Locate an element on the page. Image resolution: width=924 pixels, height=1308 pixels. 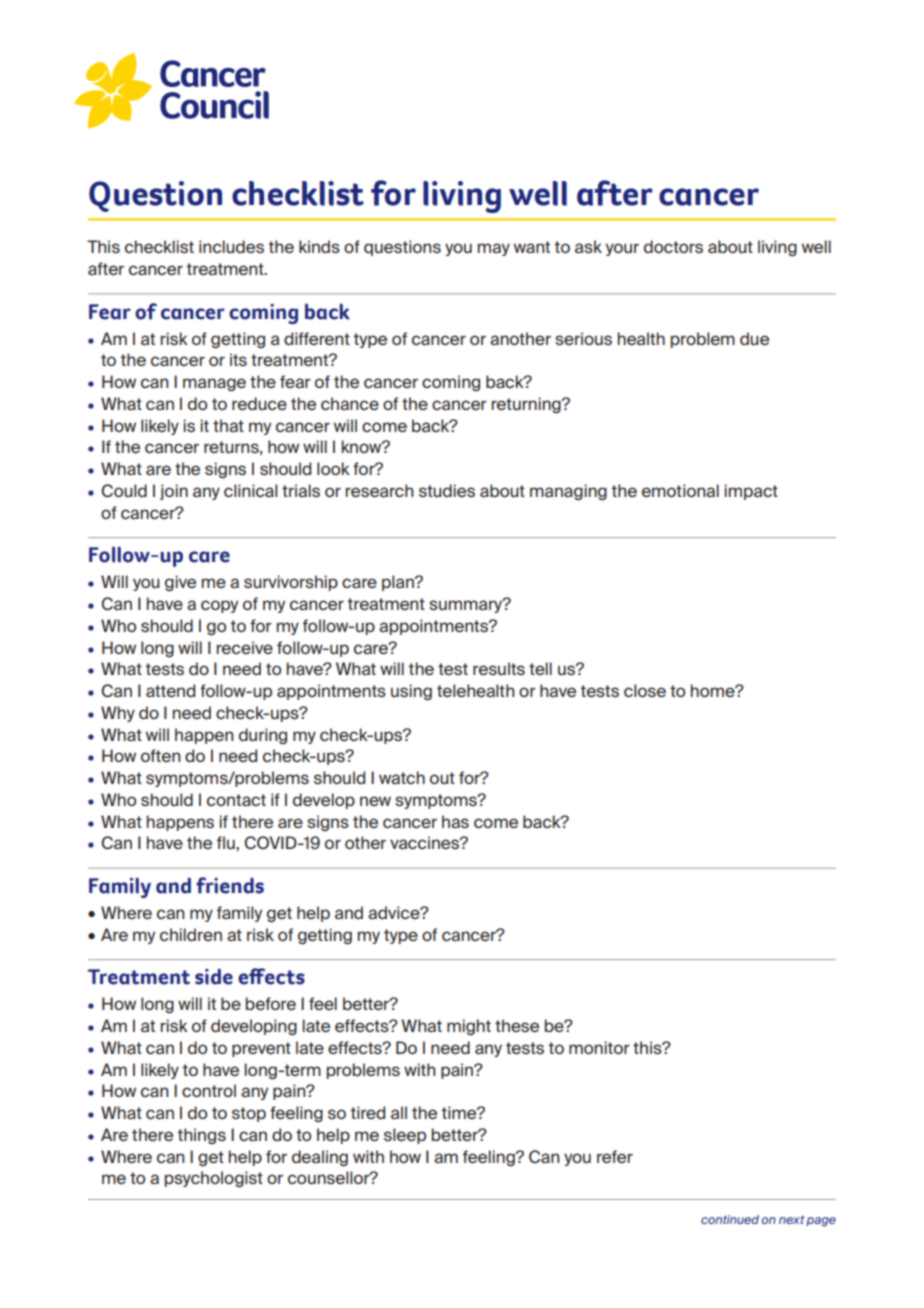
doctors is located at coordinates (673, 246).
